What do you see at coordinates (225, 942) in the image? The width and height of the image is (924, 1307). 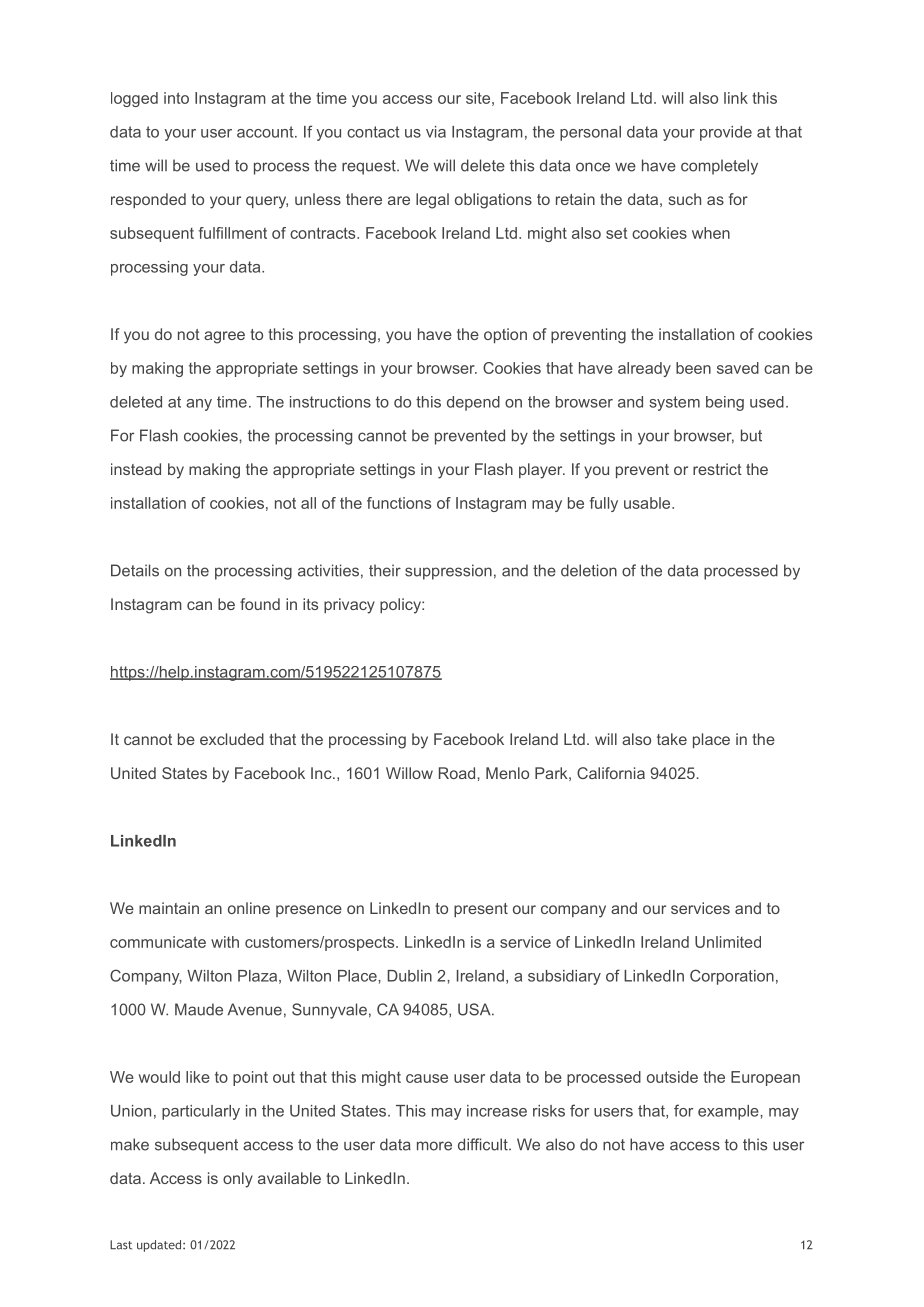 I see `with` at bounding box center [225, 942].
